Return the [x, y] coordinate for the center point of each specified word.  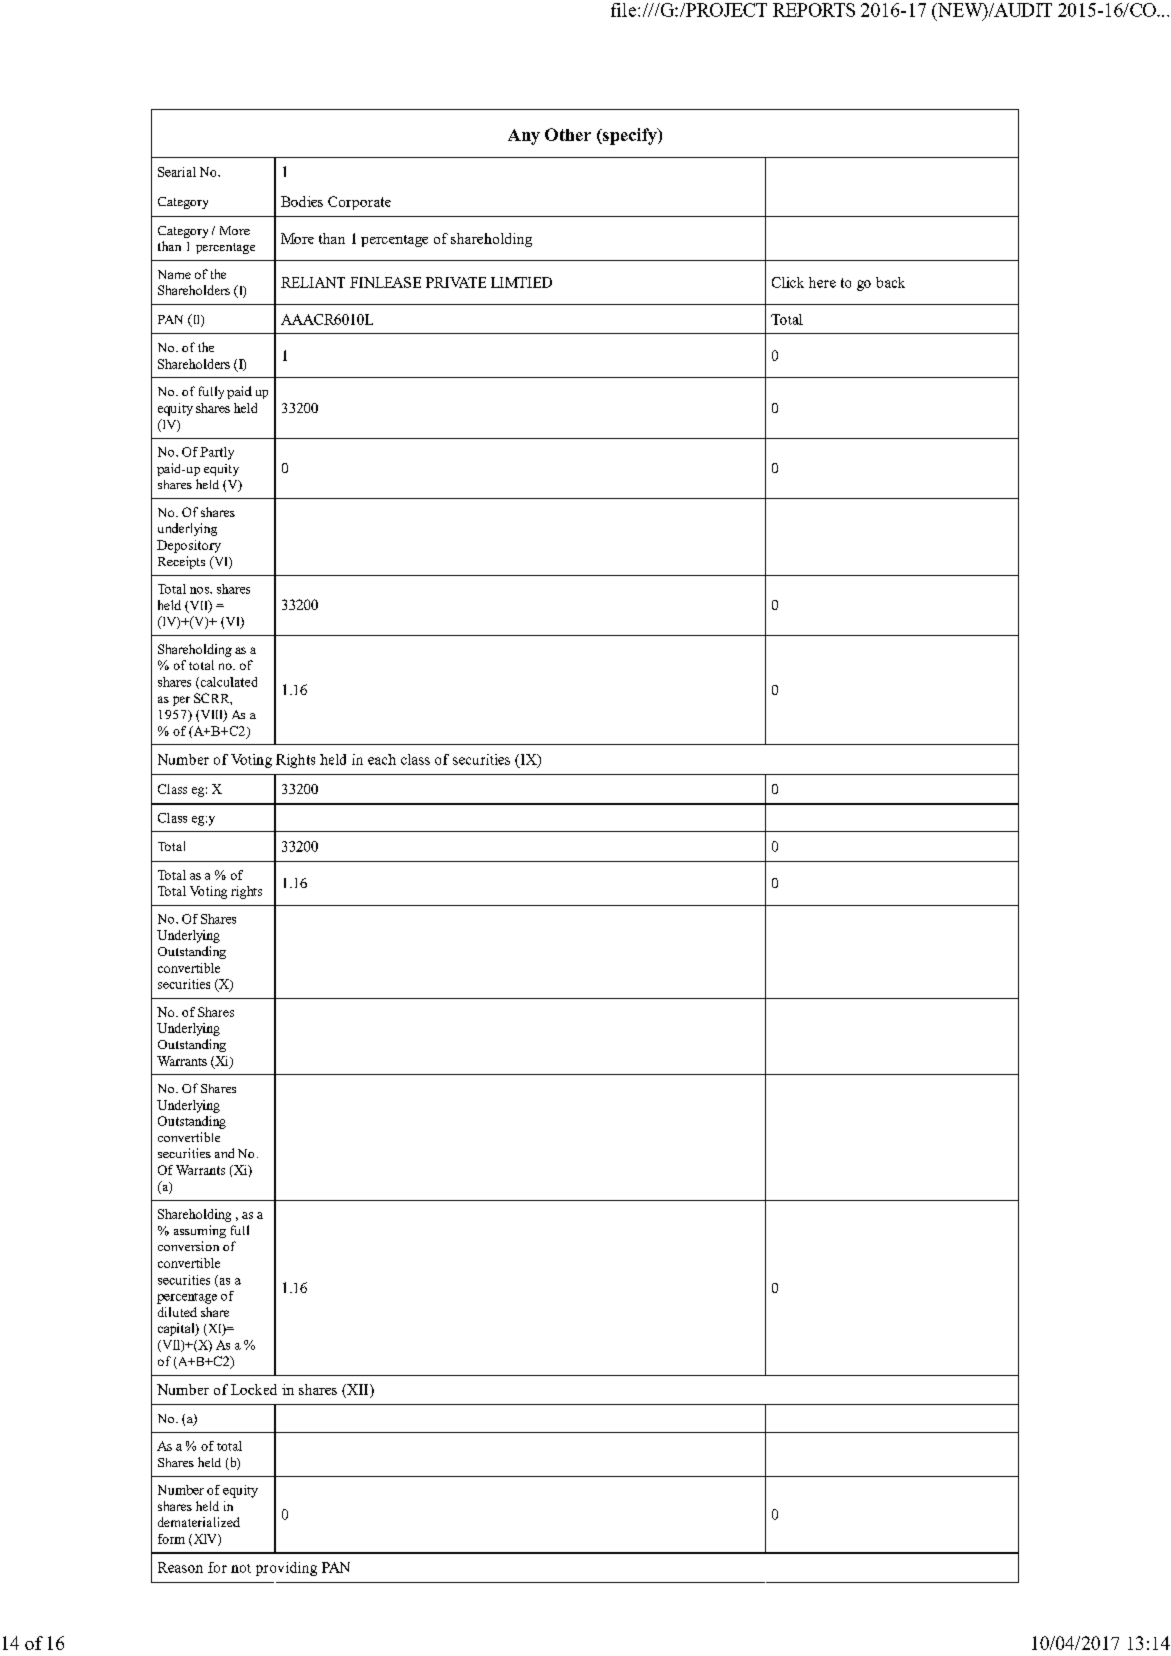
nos [200, 590]
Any [524, 137]
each [382, 759]
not [241, 1568]
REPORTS [814, 10]
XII [358, 1389]
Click [788, 282]
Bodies [302, 201]
